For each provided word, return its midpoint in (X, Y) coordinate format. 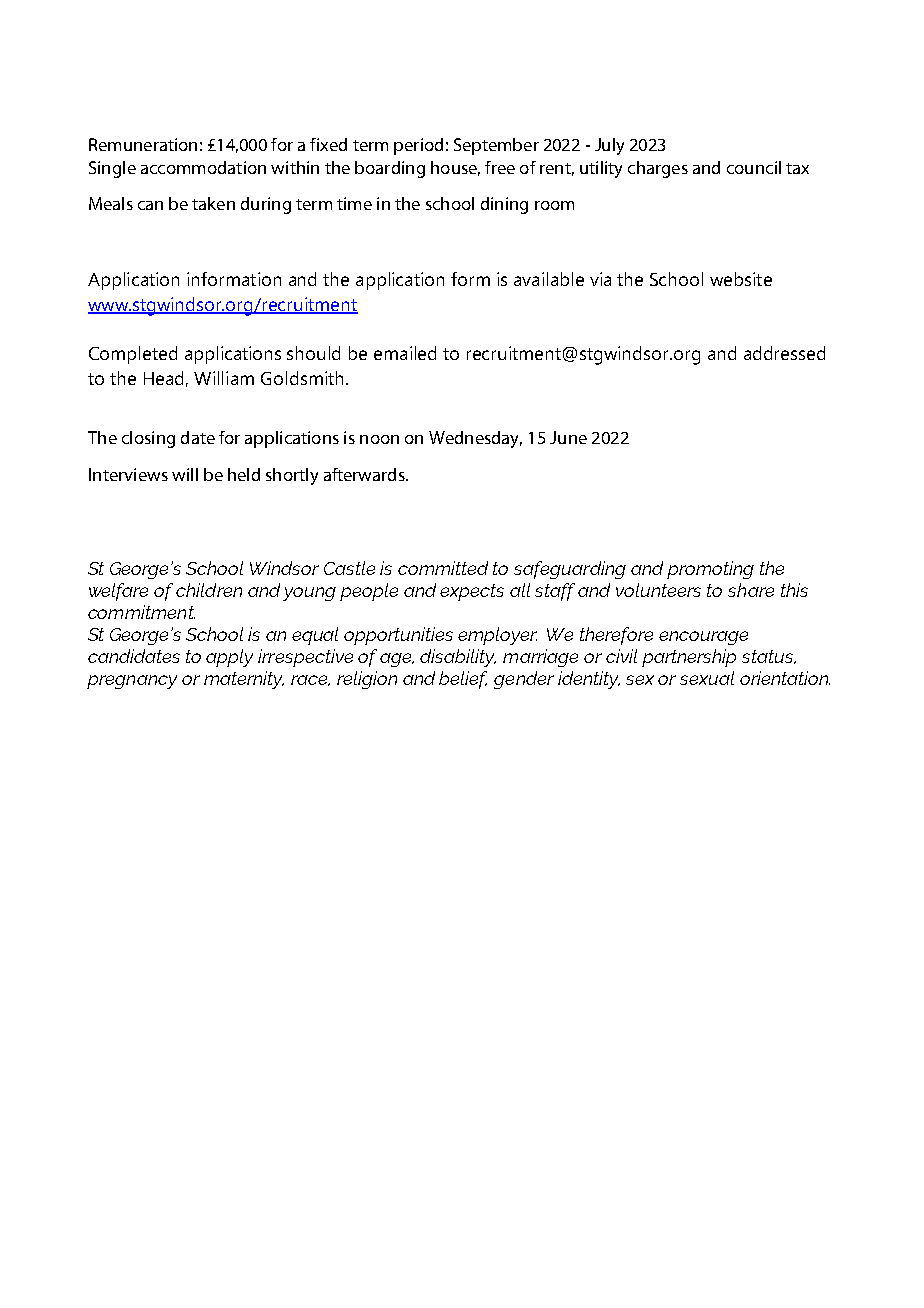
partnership (689, 658)
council (754, 167)
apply (229, 658)
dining (504, 205)
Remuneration (143, 144)
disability (458, 658)
